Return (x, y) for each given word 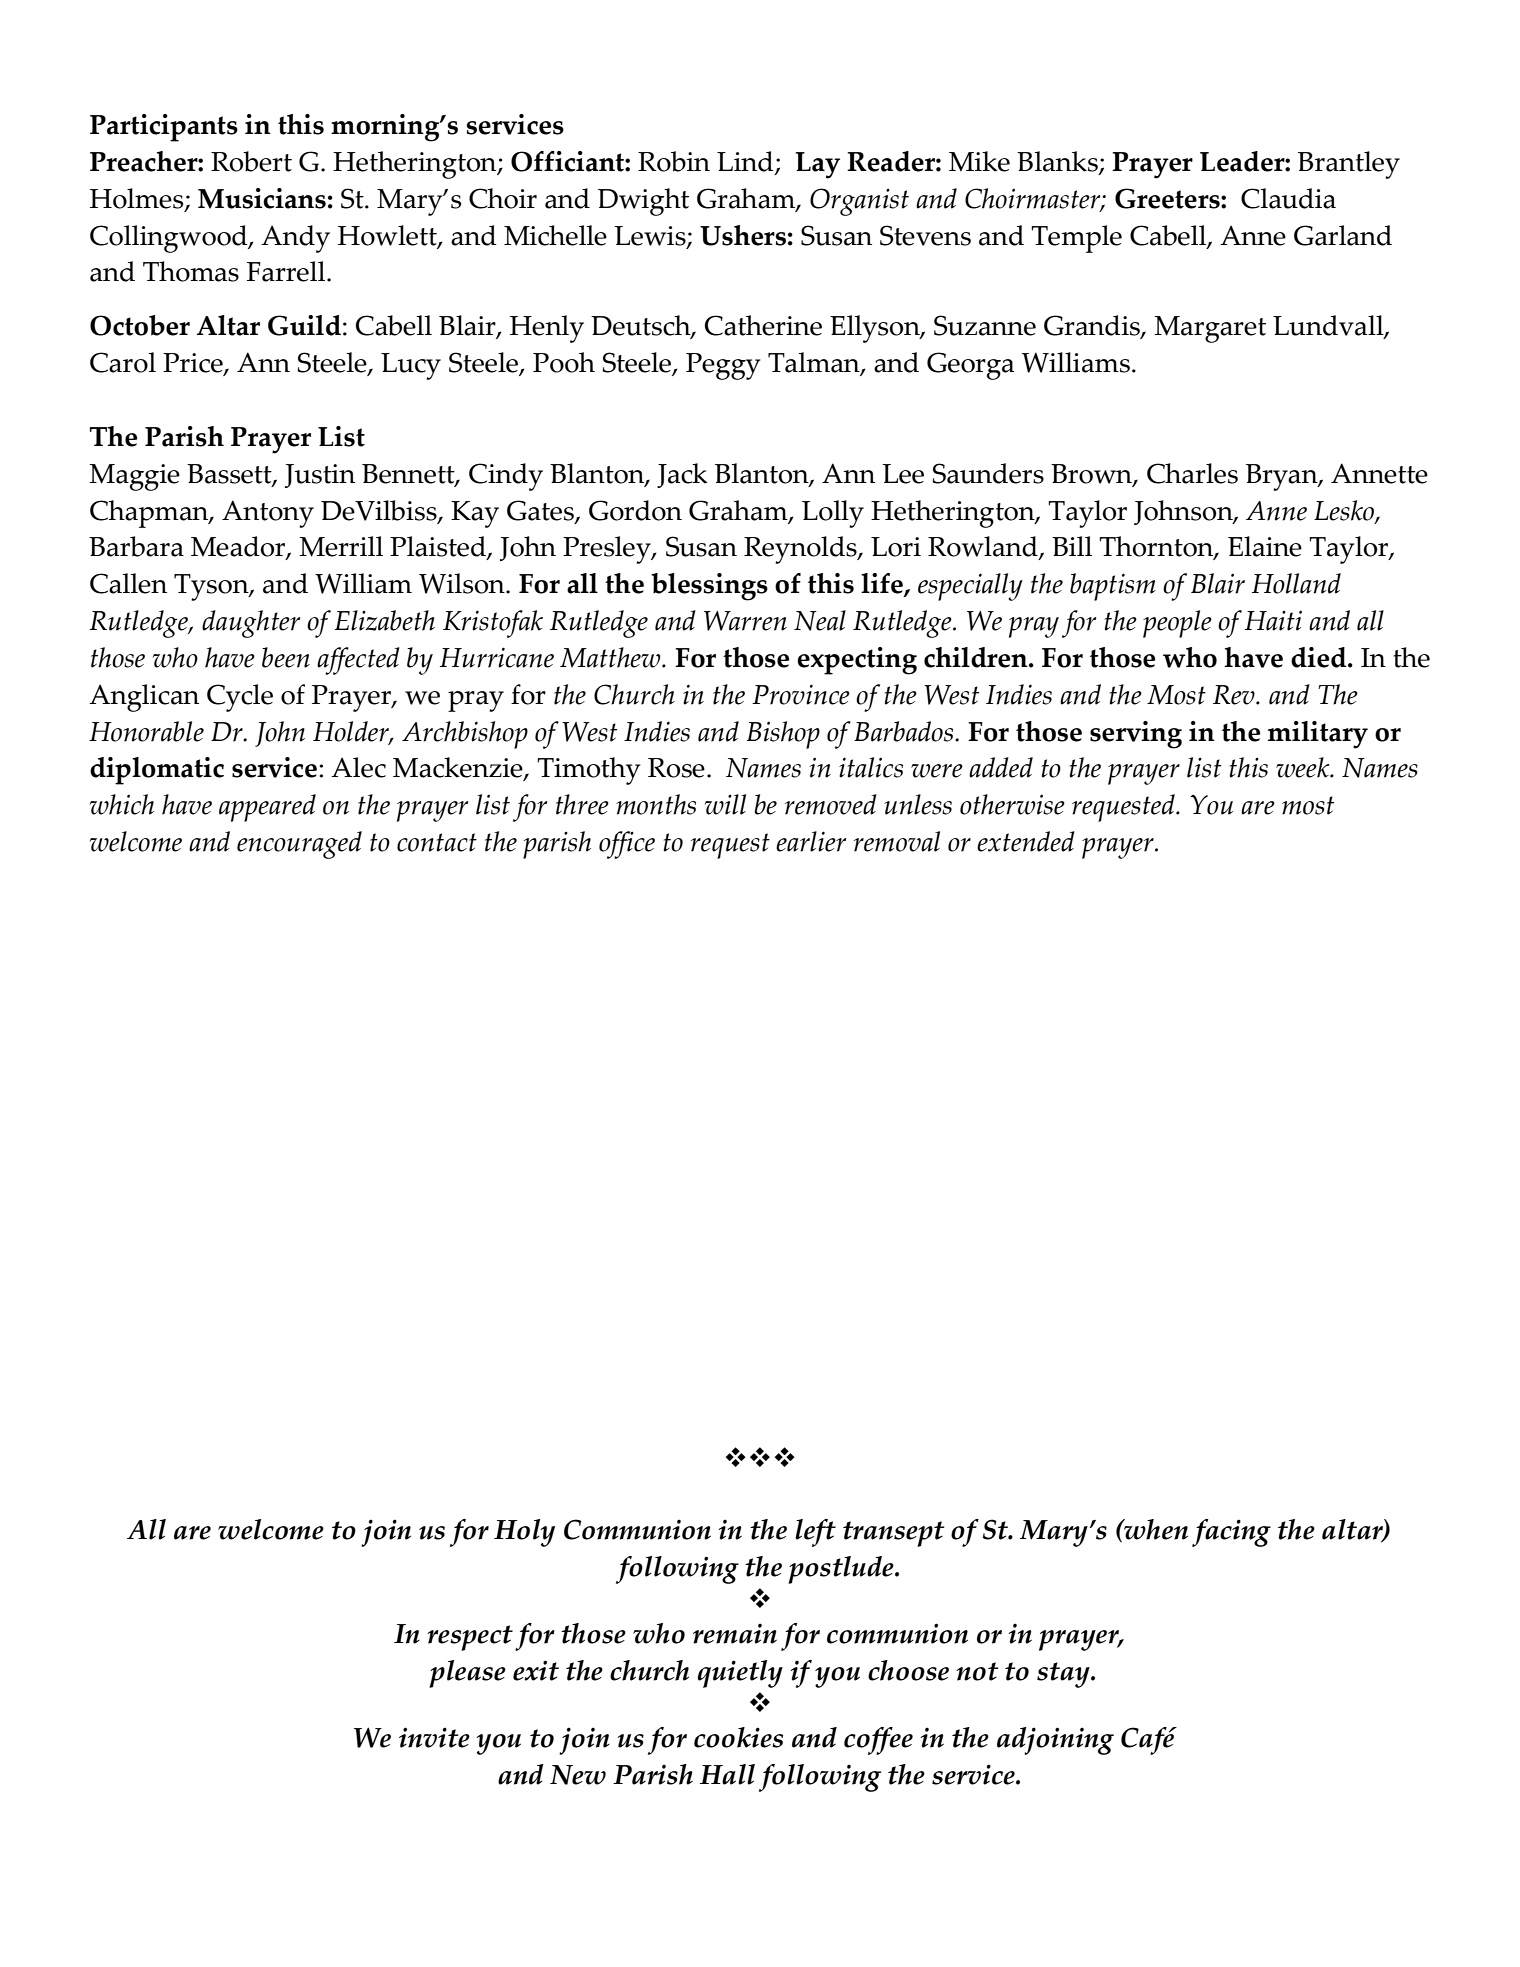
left (815, 1533)
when (1155, 1529)
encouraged (299, 845)
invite (434, 1737)
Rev (1235, 695)
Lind (746, 162)
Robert (251, 161)
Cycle (240, 698)
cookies (738, 1737)
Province (801, 694)
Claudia (1288, 198)
